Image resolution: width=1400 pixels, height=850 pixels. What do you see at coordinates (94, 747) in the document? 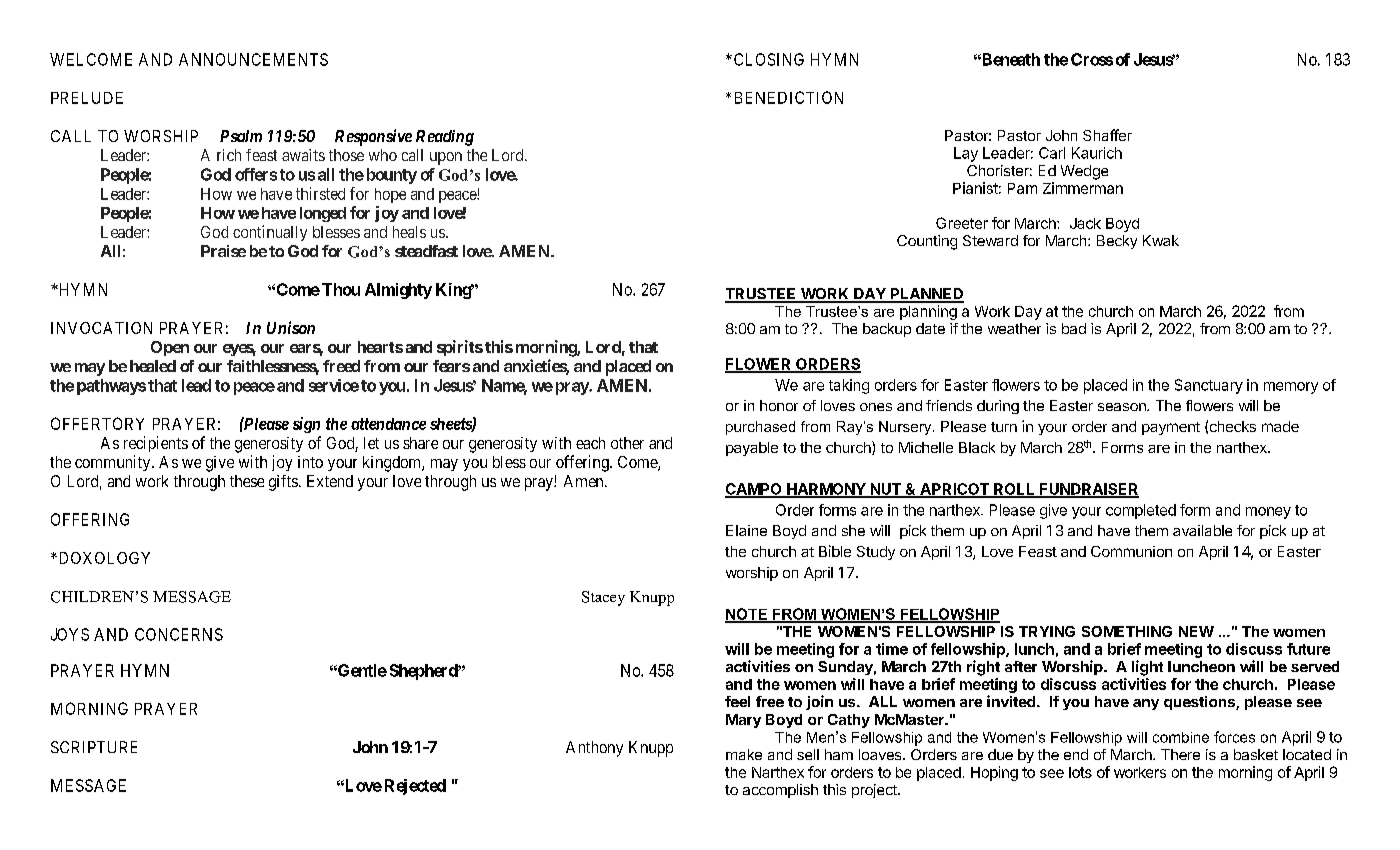
I see `SCRIPTURE` at bounding box center [94, 747].
